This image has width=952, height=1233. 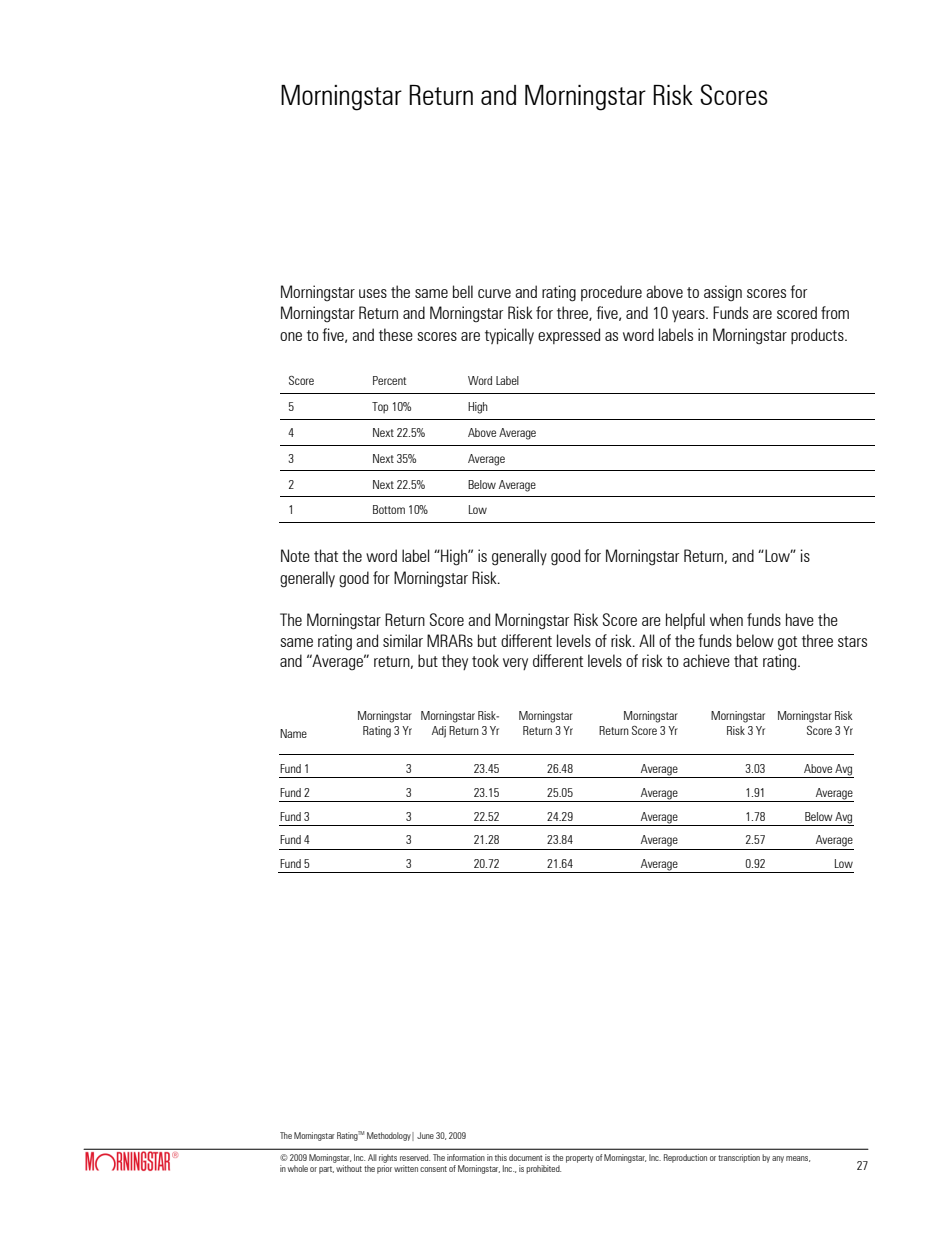 I want to click on products, so click(x=818, y=336).
